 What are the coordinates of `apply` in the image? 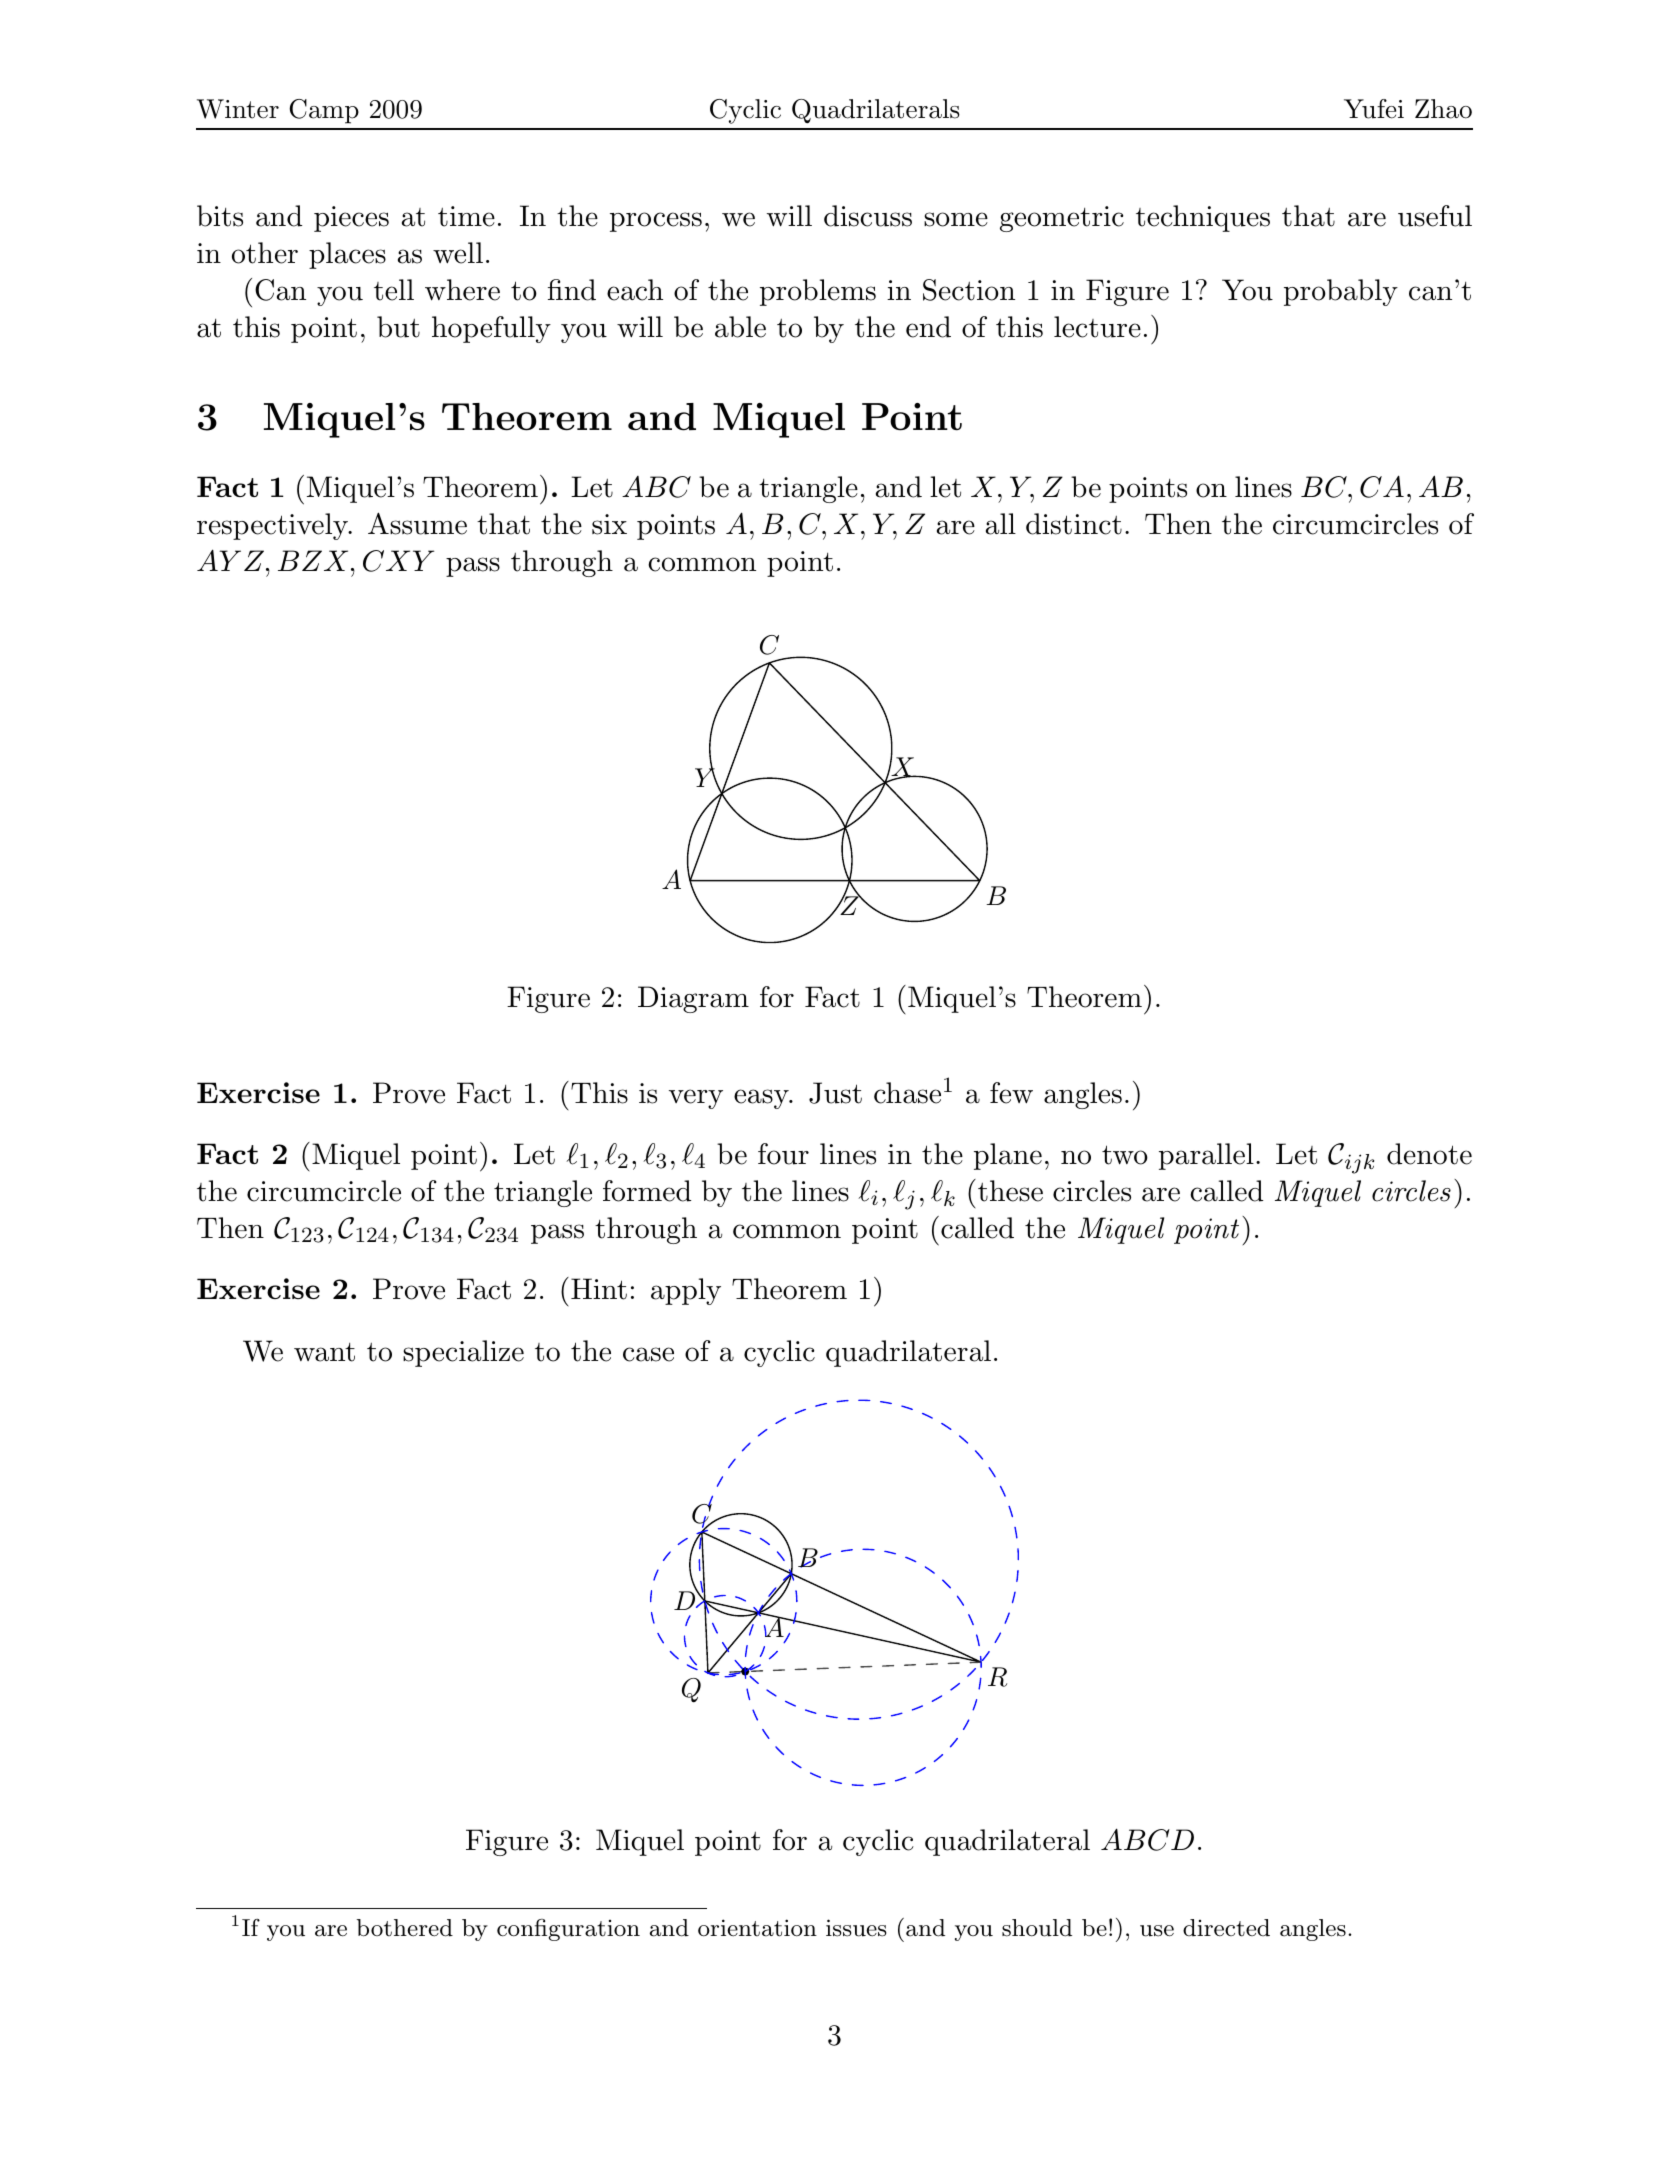 It's located at (686, 1291).
